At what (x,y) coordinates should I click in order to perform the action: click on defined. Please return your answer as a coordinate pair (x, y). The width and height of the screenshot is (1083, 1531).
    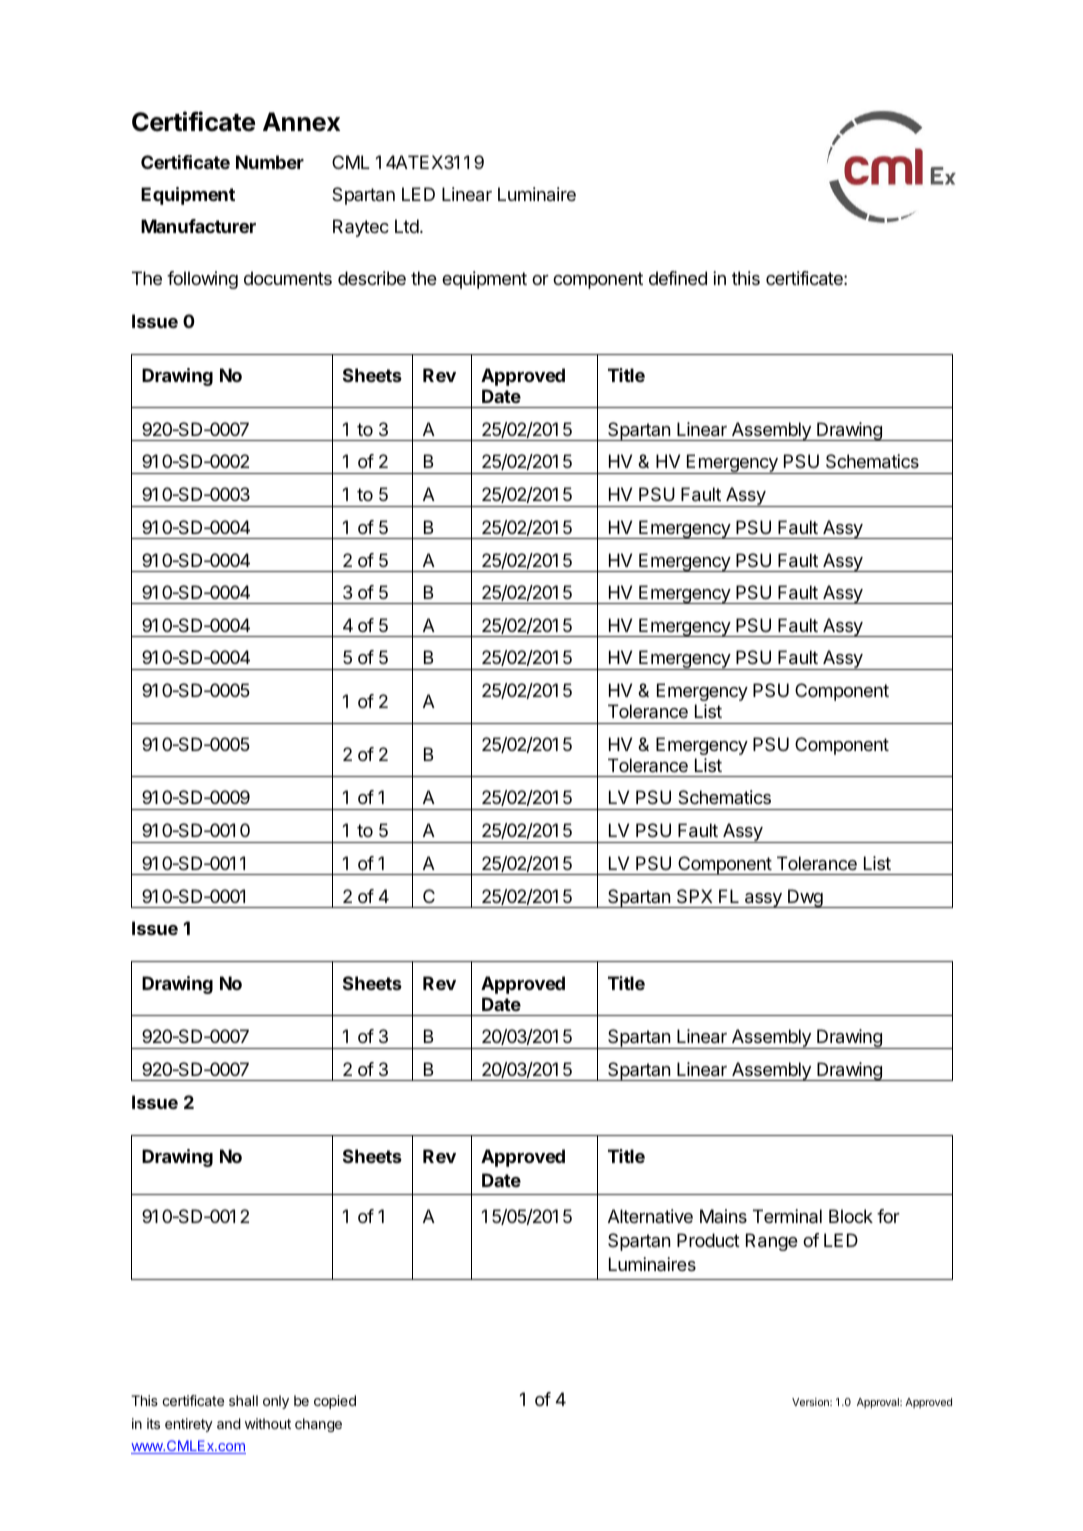
    Looking at the image, I should click on (678, 278).
